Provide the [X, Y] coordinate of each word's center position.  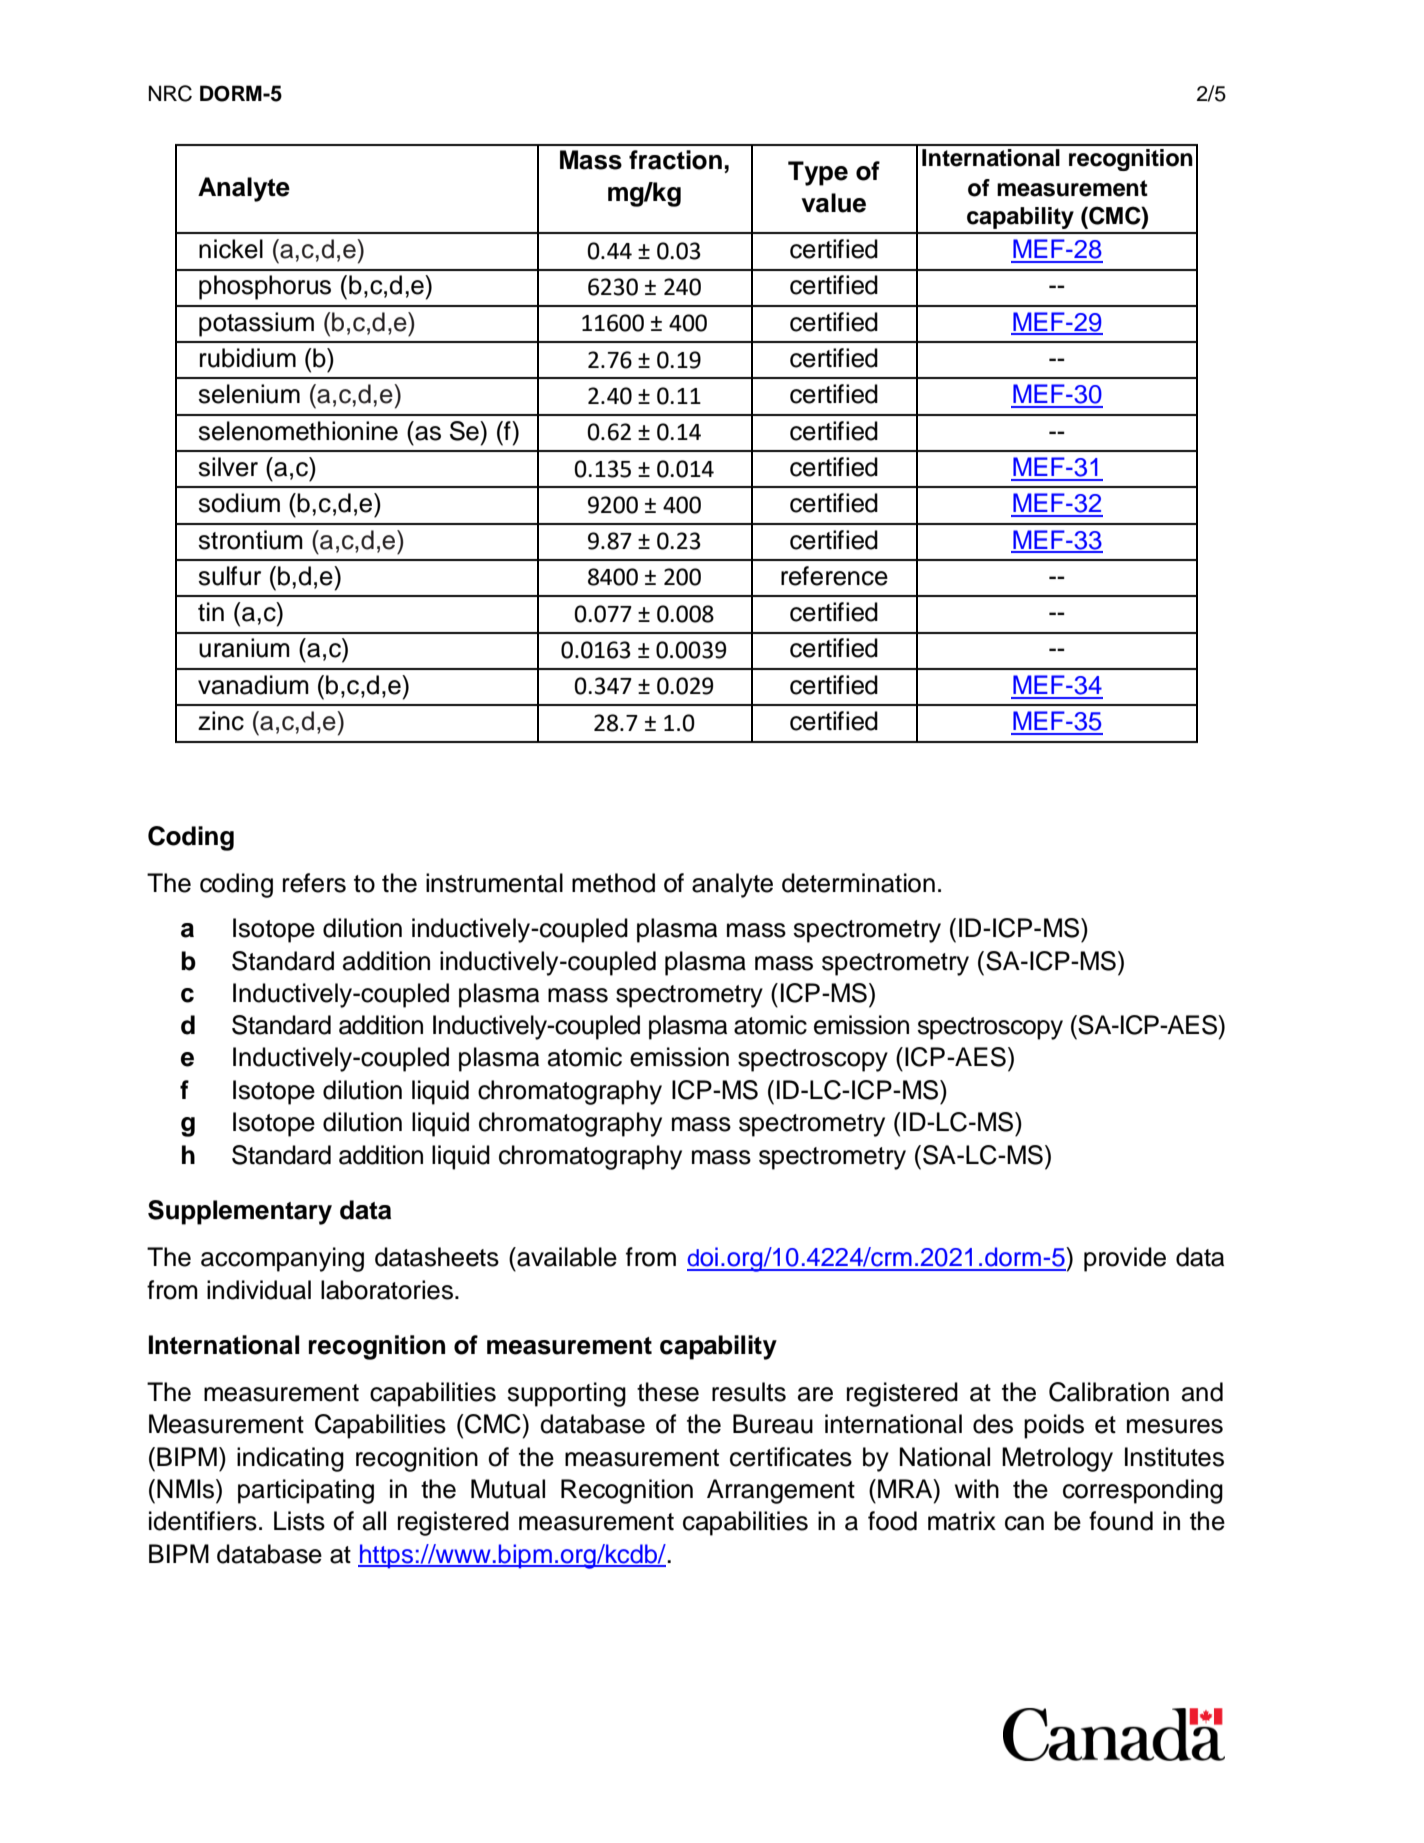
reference [834, 576]
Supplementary [240, 1212]
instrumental [494, 883]
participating [306, 1491]
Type [818, 173]
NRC [170, 93]
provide [1125, 1259]
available [566, 1257]
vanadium [253, 685]
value [833, 203]
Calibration [1109, 1392]
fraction [675, 160]
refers [314, 883]
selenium [249, 394]
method [613, 883]
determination [858, 883]
